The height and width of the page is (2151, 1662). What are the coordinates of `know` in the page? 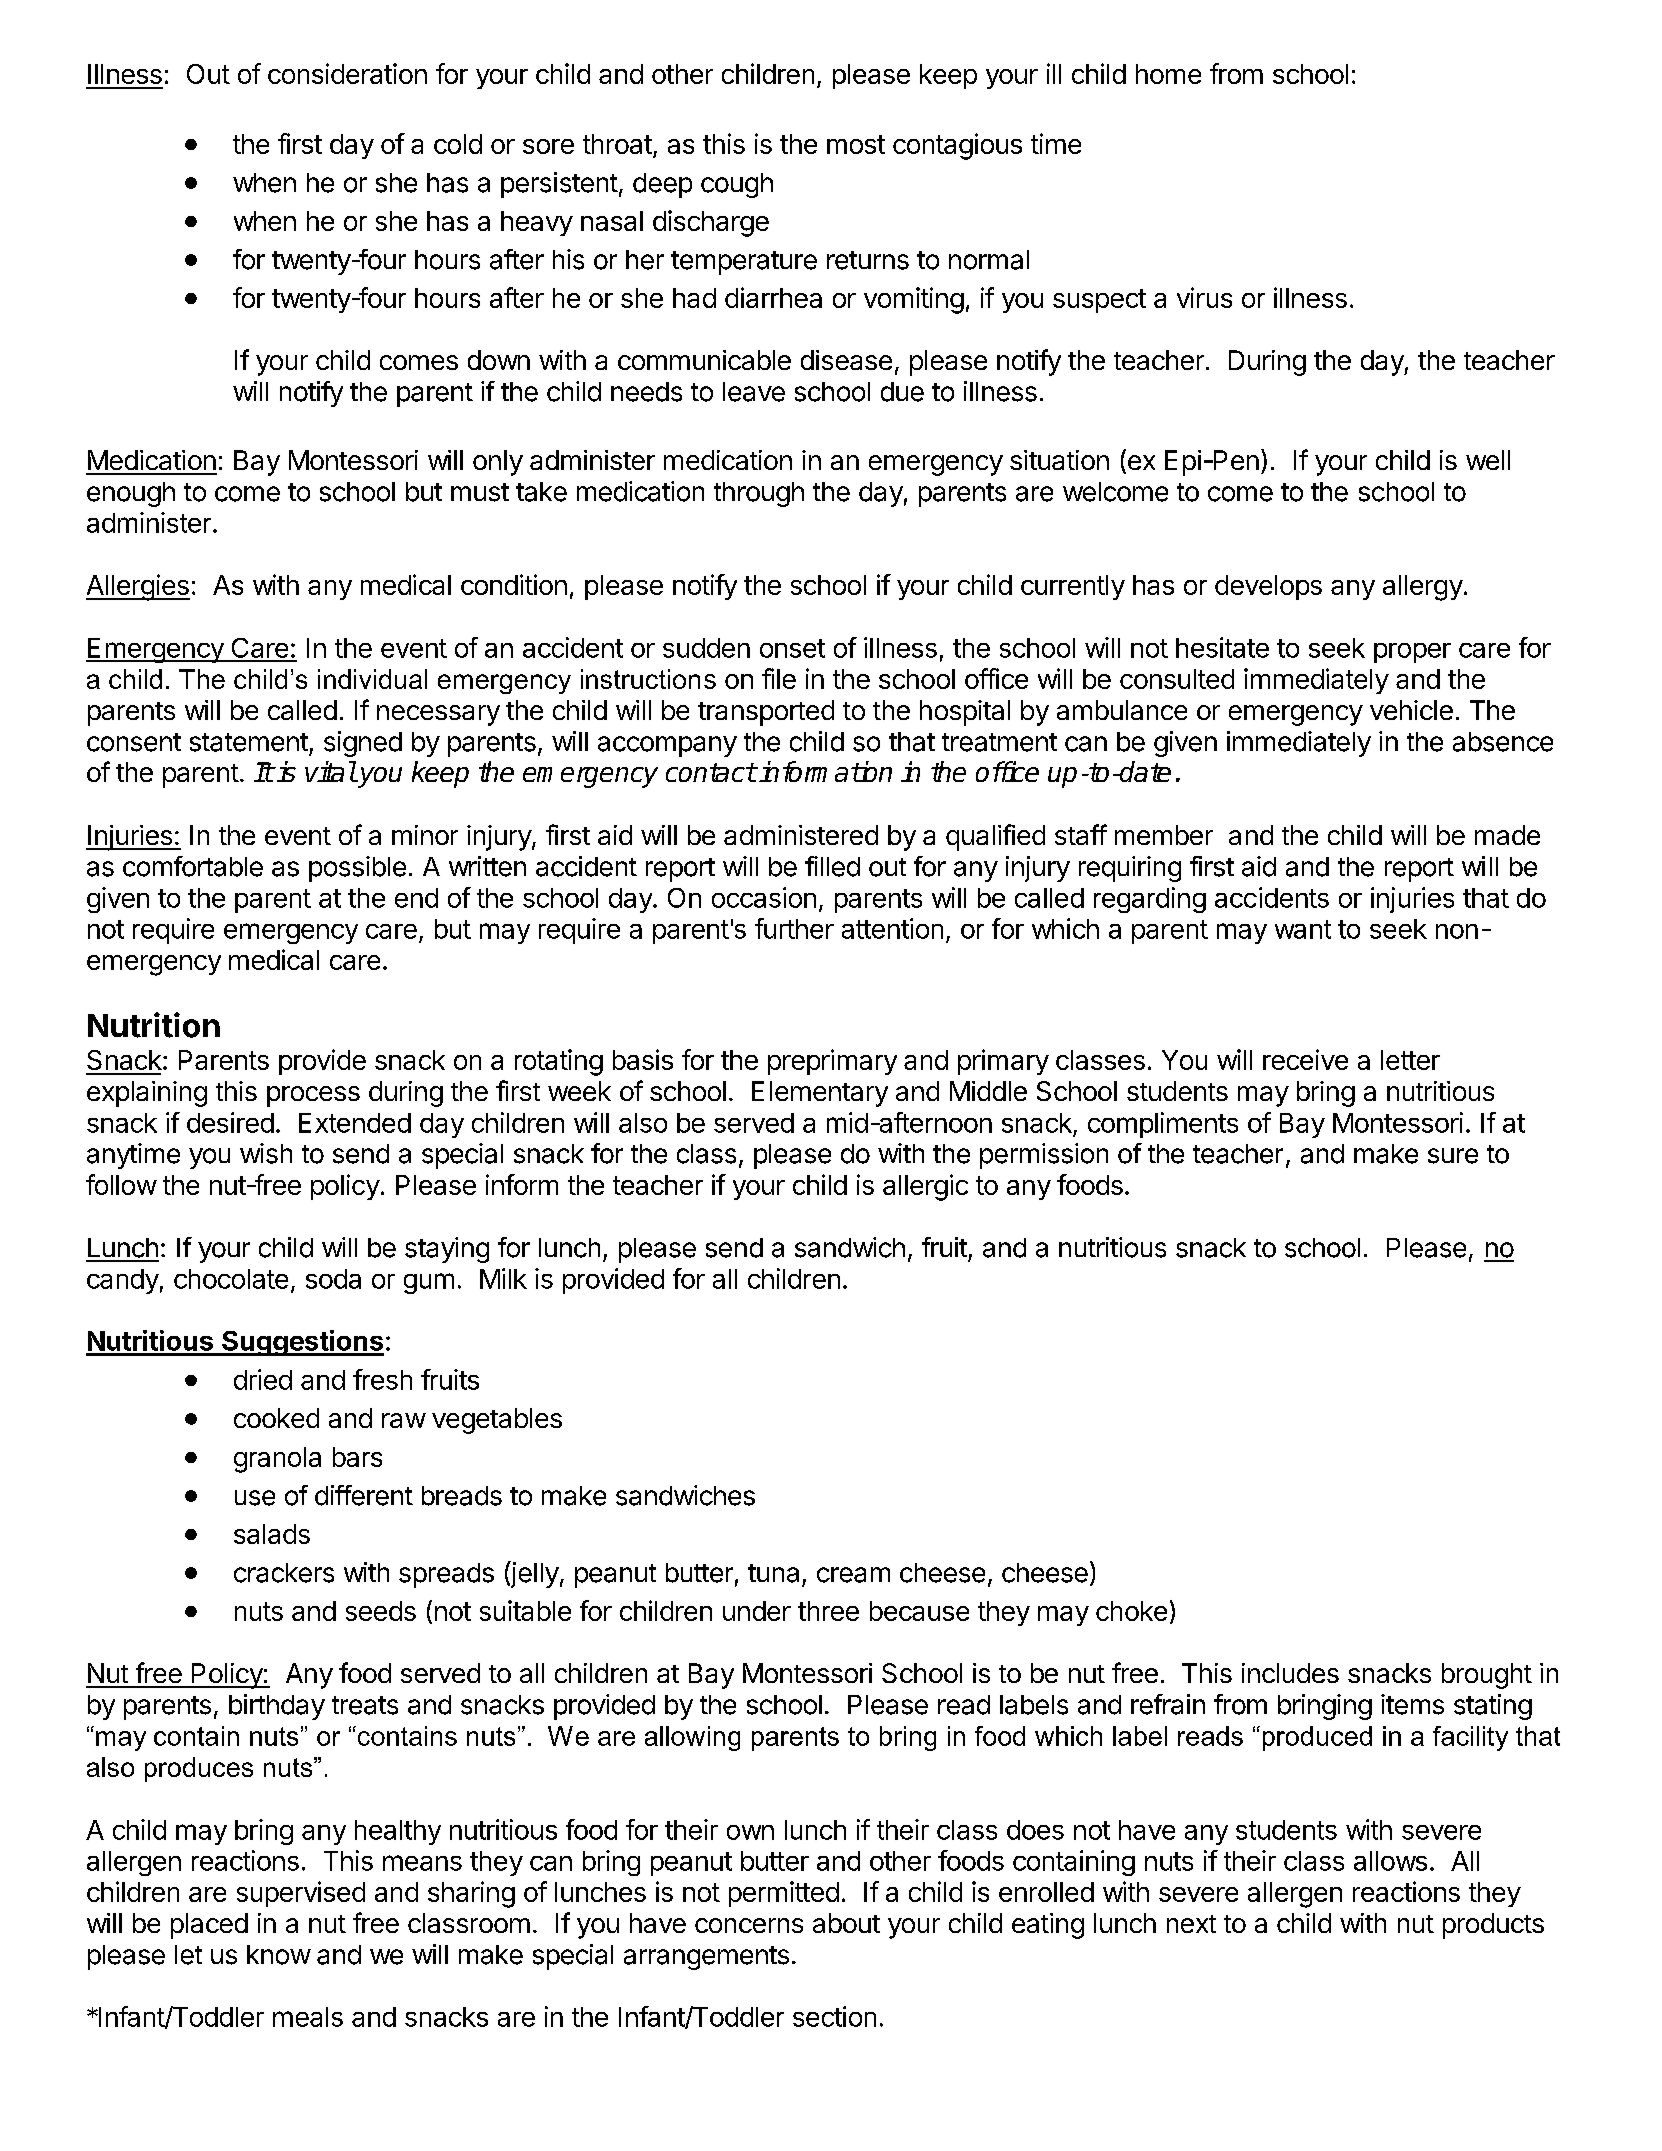 It's located at (279, 1955).
